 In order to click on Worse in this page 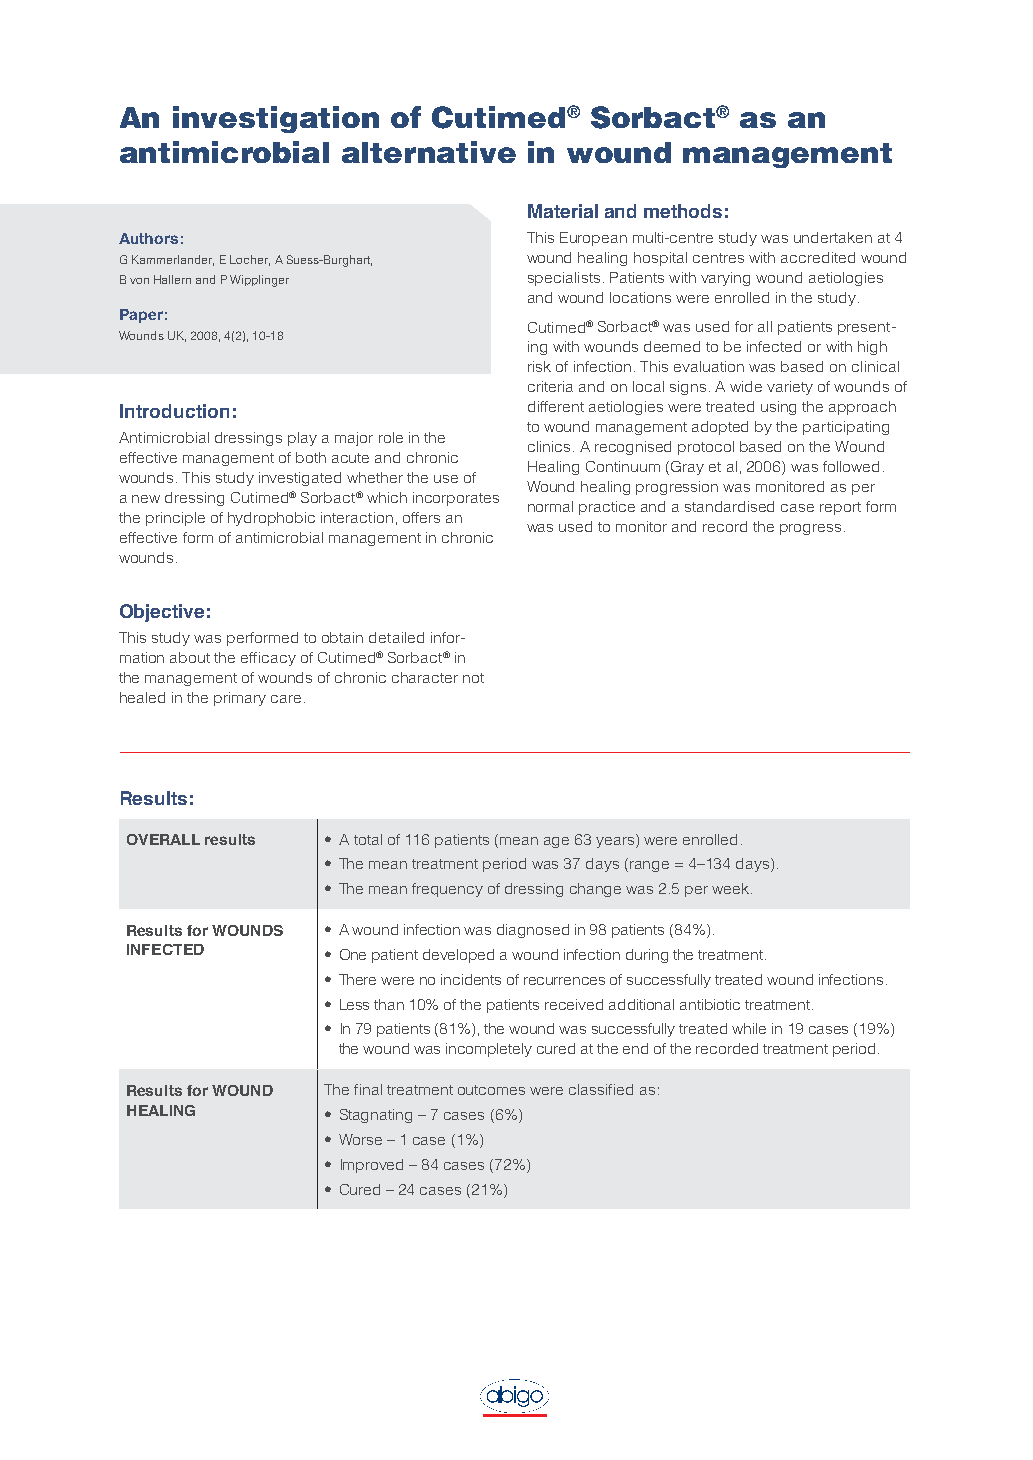, I will do `click(360, 1139)`.
